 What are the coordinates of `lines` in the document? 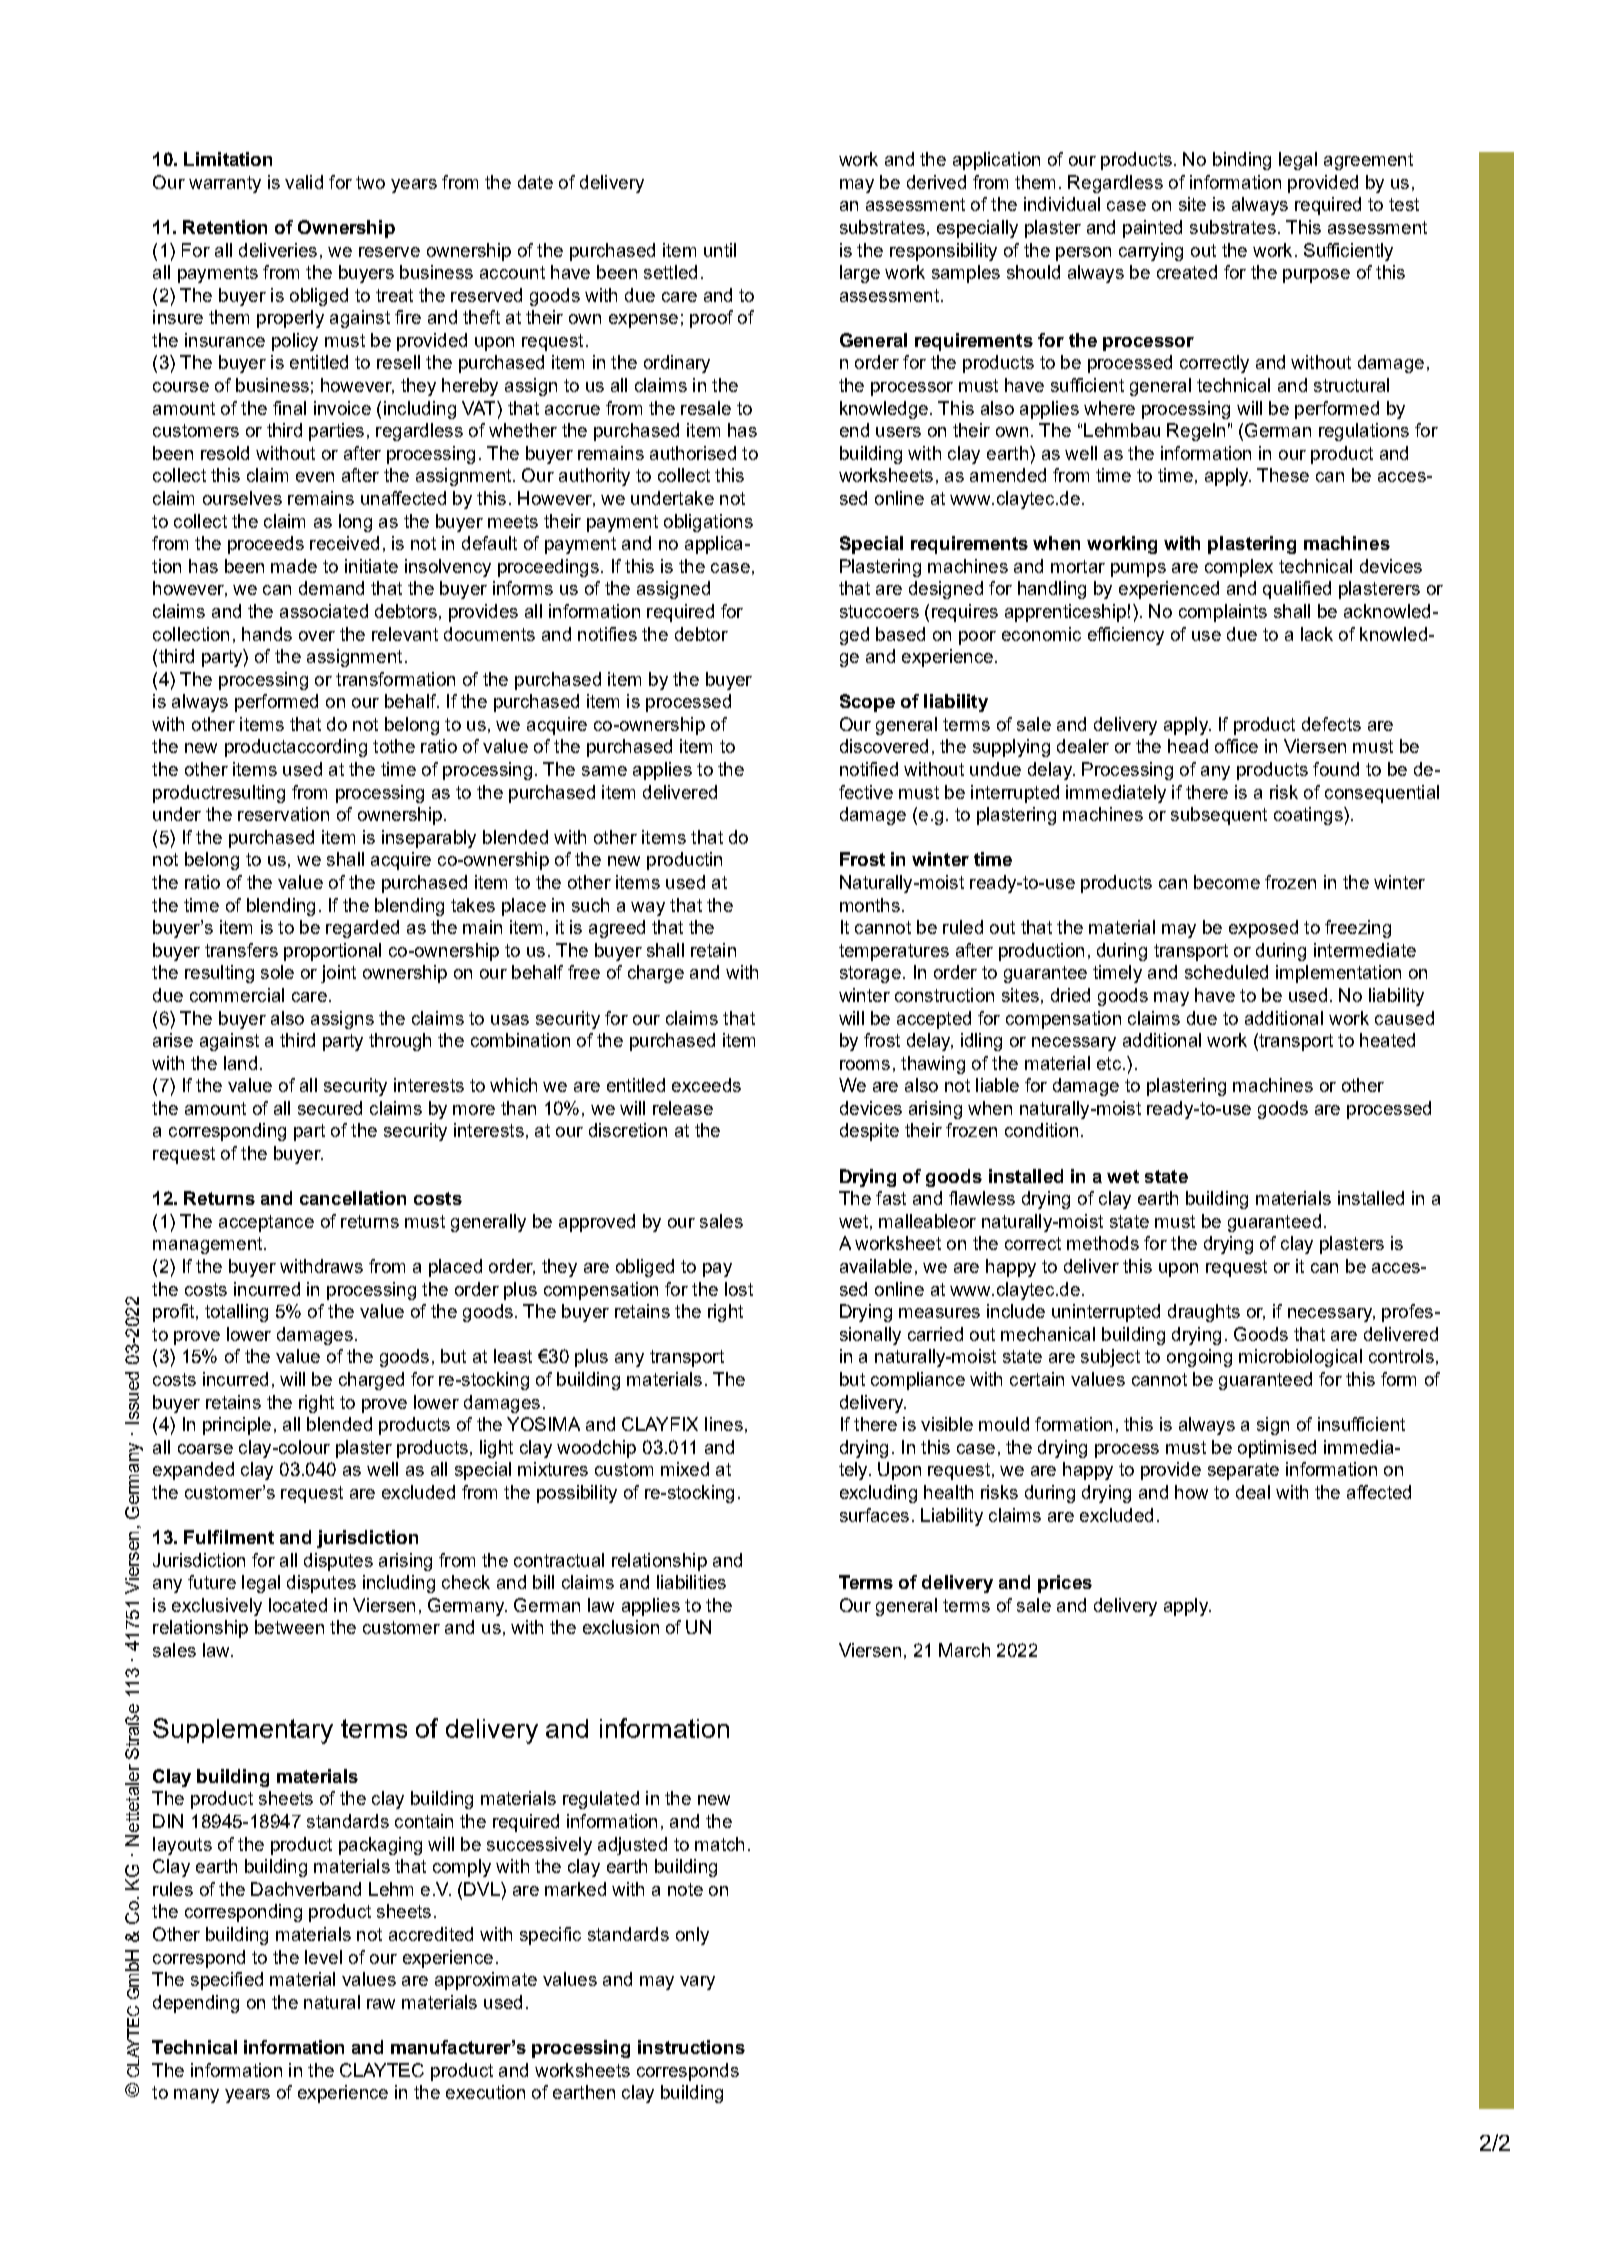 It's located at (724, 1424).
